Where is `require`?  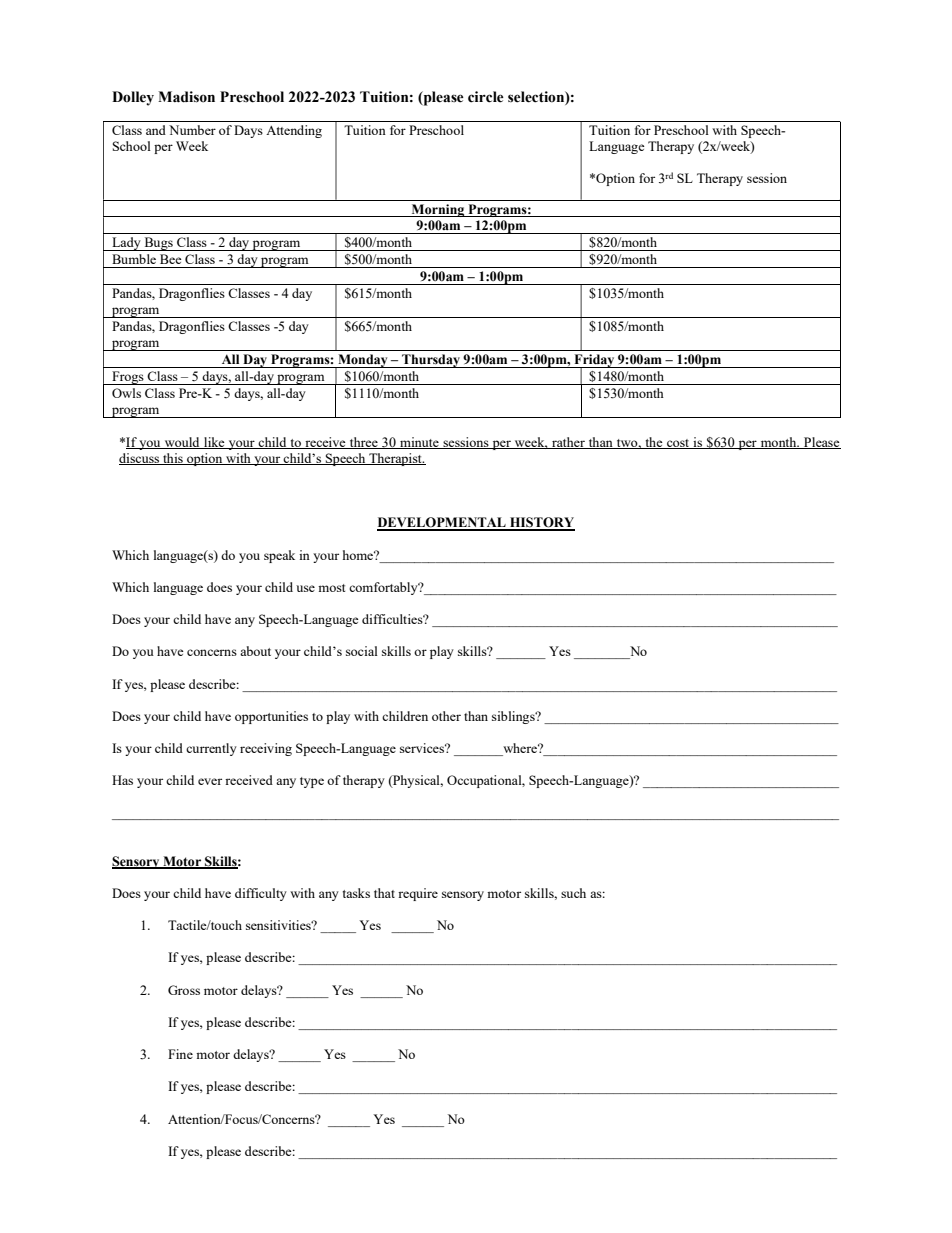 require is located at coordinates (418, 894).
